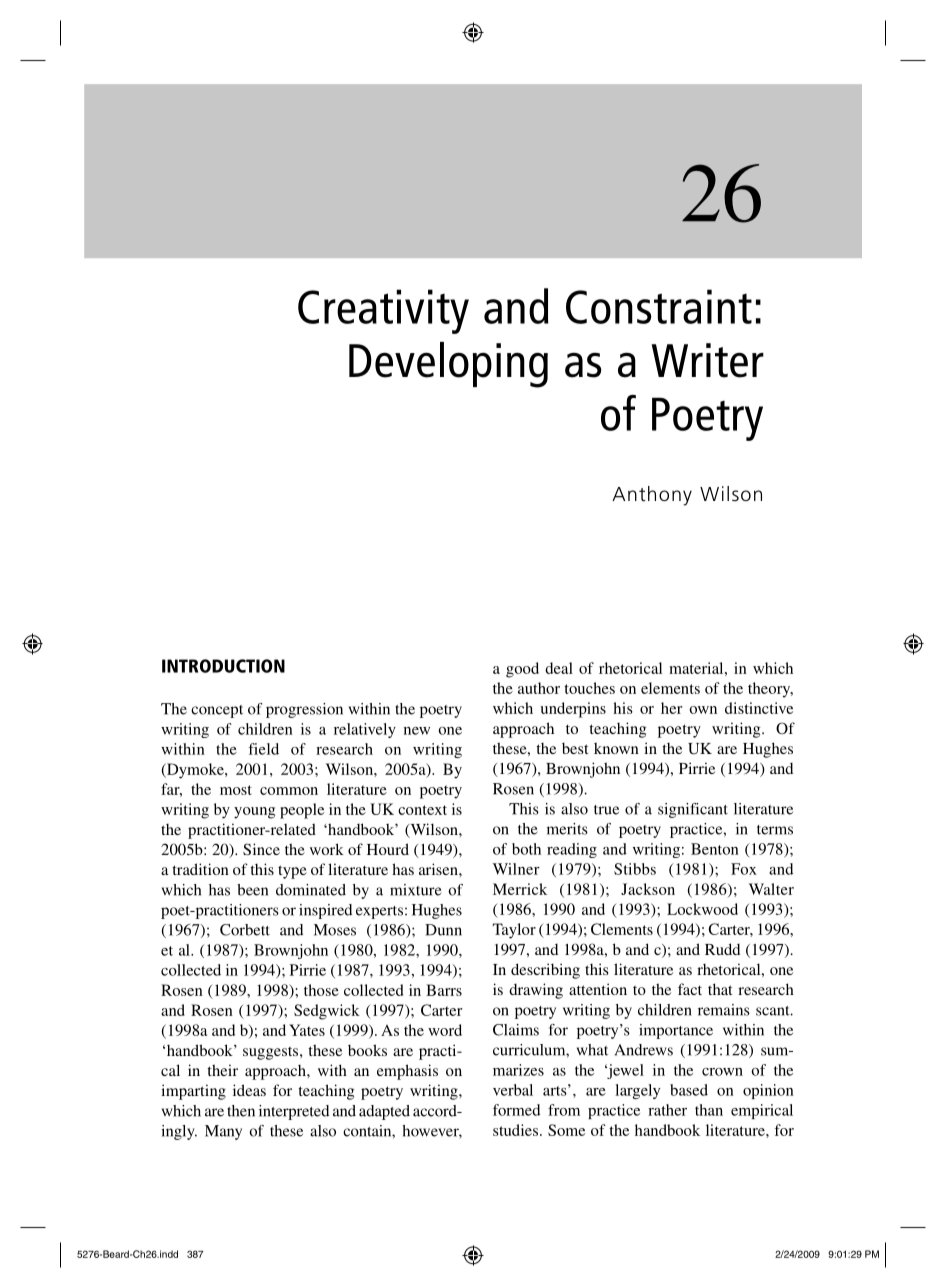 This screenshot has height=1288, width=946. Describe the element at coordinates (715, 849) in the screenshot. I see `Benton` at that location.
